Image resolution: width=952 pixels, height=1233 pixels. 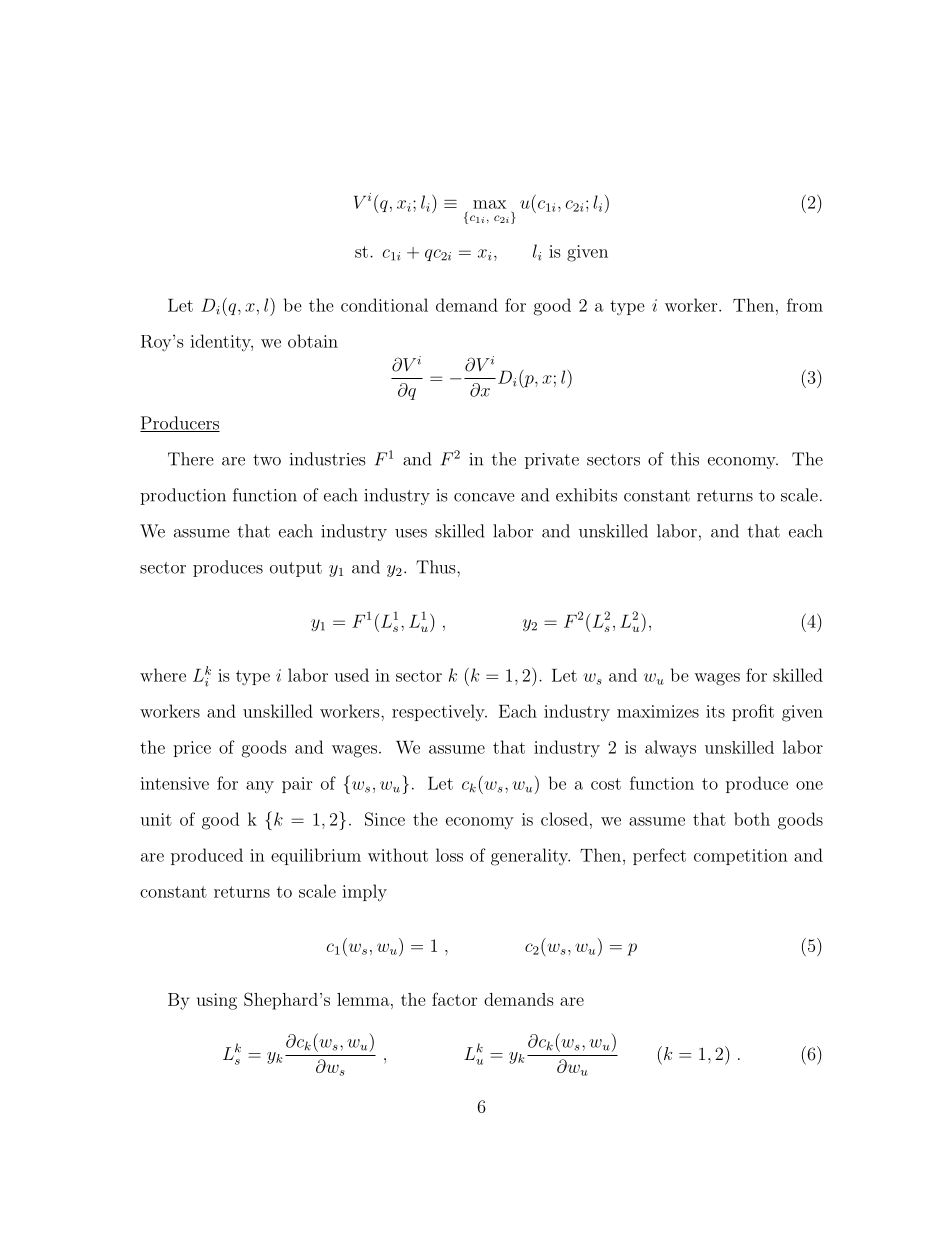 I want to click on conditional, so click(x=384, y=305).
